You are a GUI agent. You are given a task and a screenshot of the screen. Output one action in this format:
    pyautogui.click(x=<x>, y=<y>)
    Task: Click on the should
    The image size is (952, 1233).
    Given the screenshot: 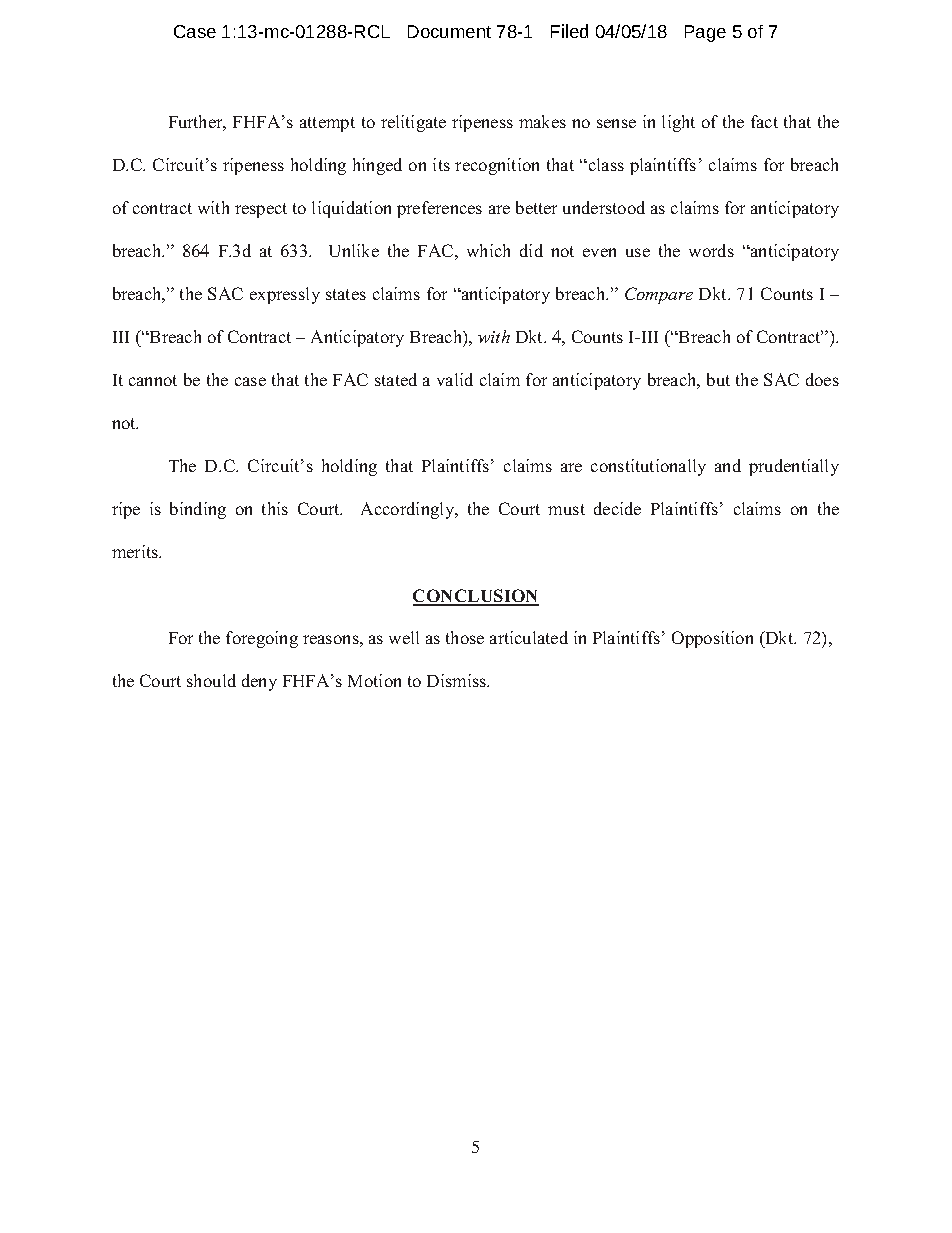 What is the action you would take?
    pyautogui.click(x=211, y=680)
